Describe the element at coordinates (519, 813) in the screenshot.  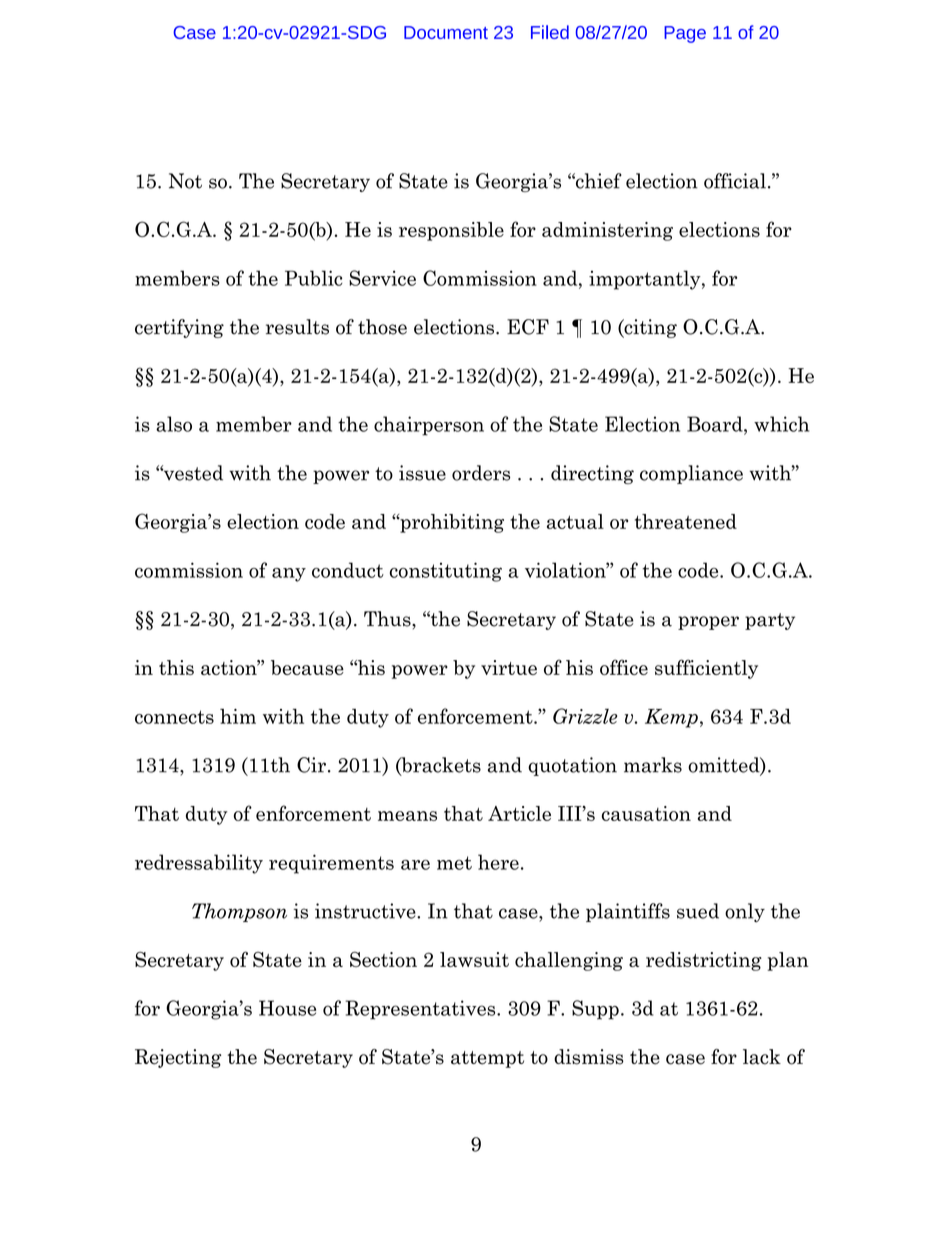
I see `Article` at that location.
